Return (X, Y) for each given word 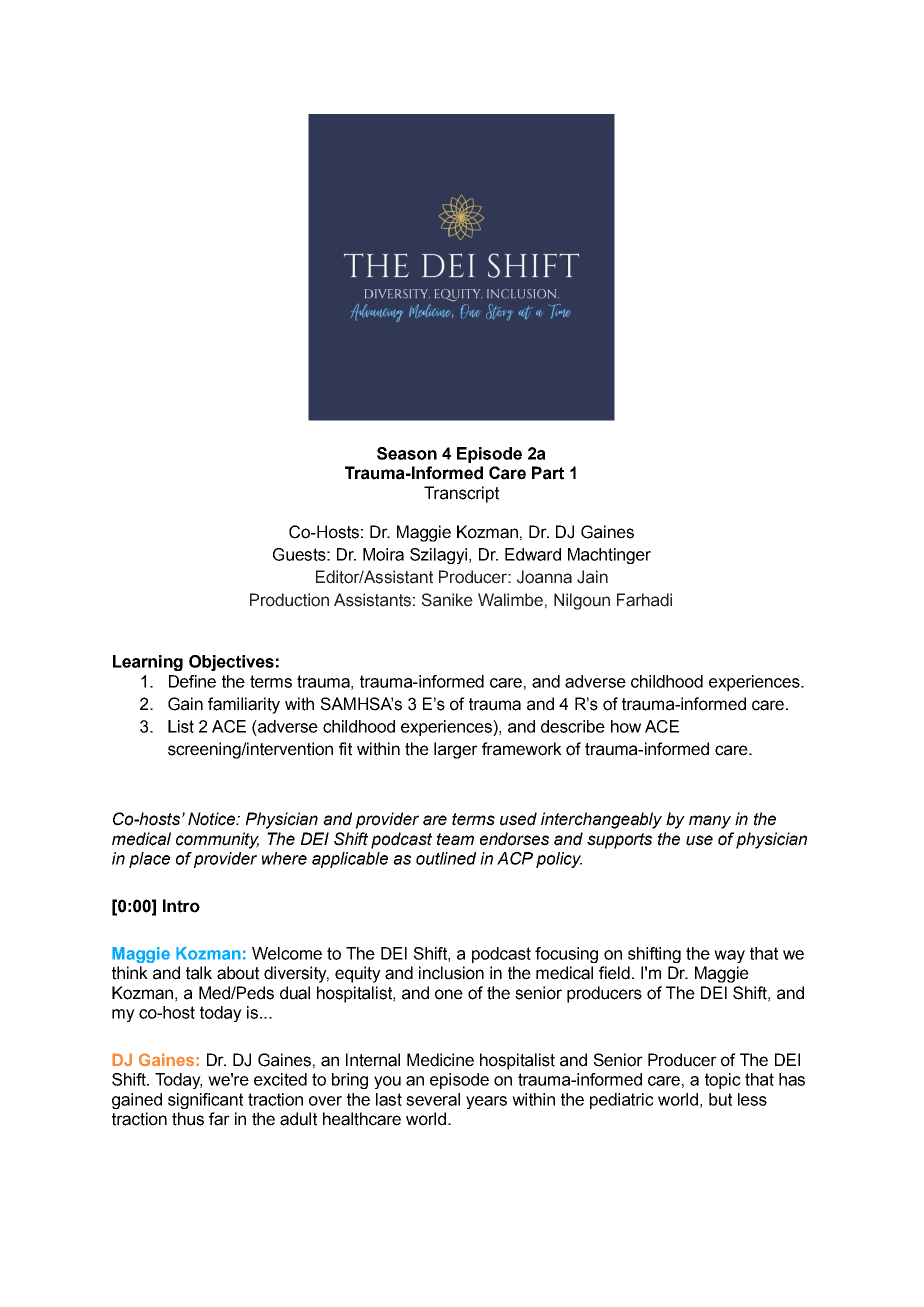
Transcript (461, 494)
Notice (213, 819)
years (486, 1102)
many (710, 822)
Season (407, 453)
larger (456, 750)
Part (548, 473)
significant (205, 1101)
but (720, 1099)
